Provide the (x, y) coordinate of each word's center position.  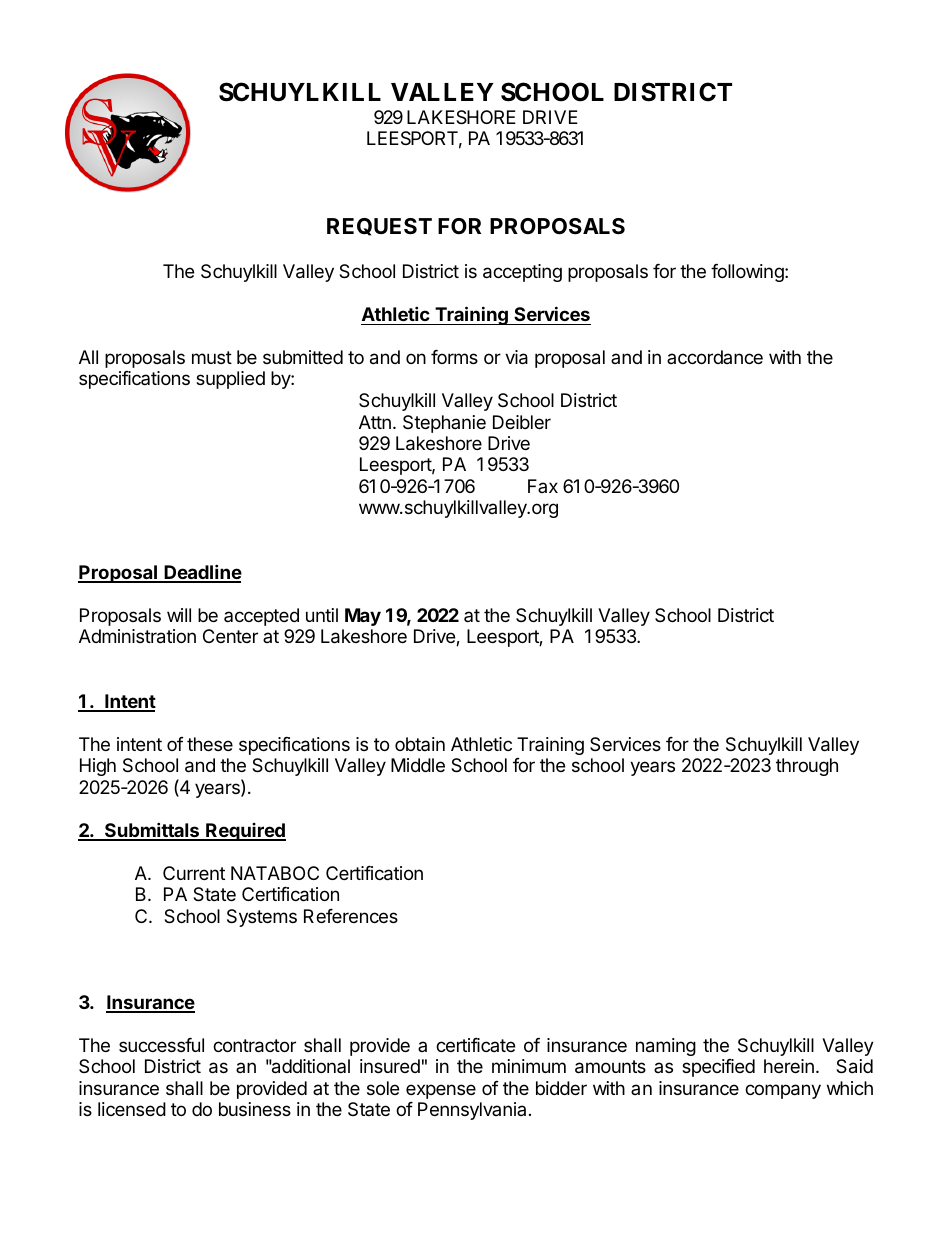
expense (441, 1091)
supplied (230, 380)
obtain (420, 744)
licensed (132, 1109)
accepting (522, 273)
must (212, 357)
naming (666, 1047)
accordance (715, 357)
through (807, 767)
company (783, 1091)
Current (194, 873)
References (351, 916)
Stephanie (444, 424)
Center (230, 636)
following (748, 273)
